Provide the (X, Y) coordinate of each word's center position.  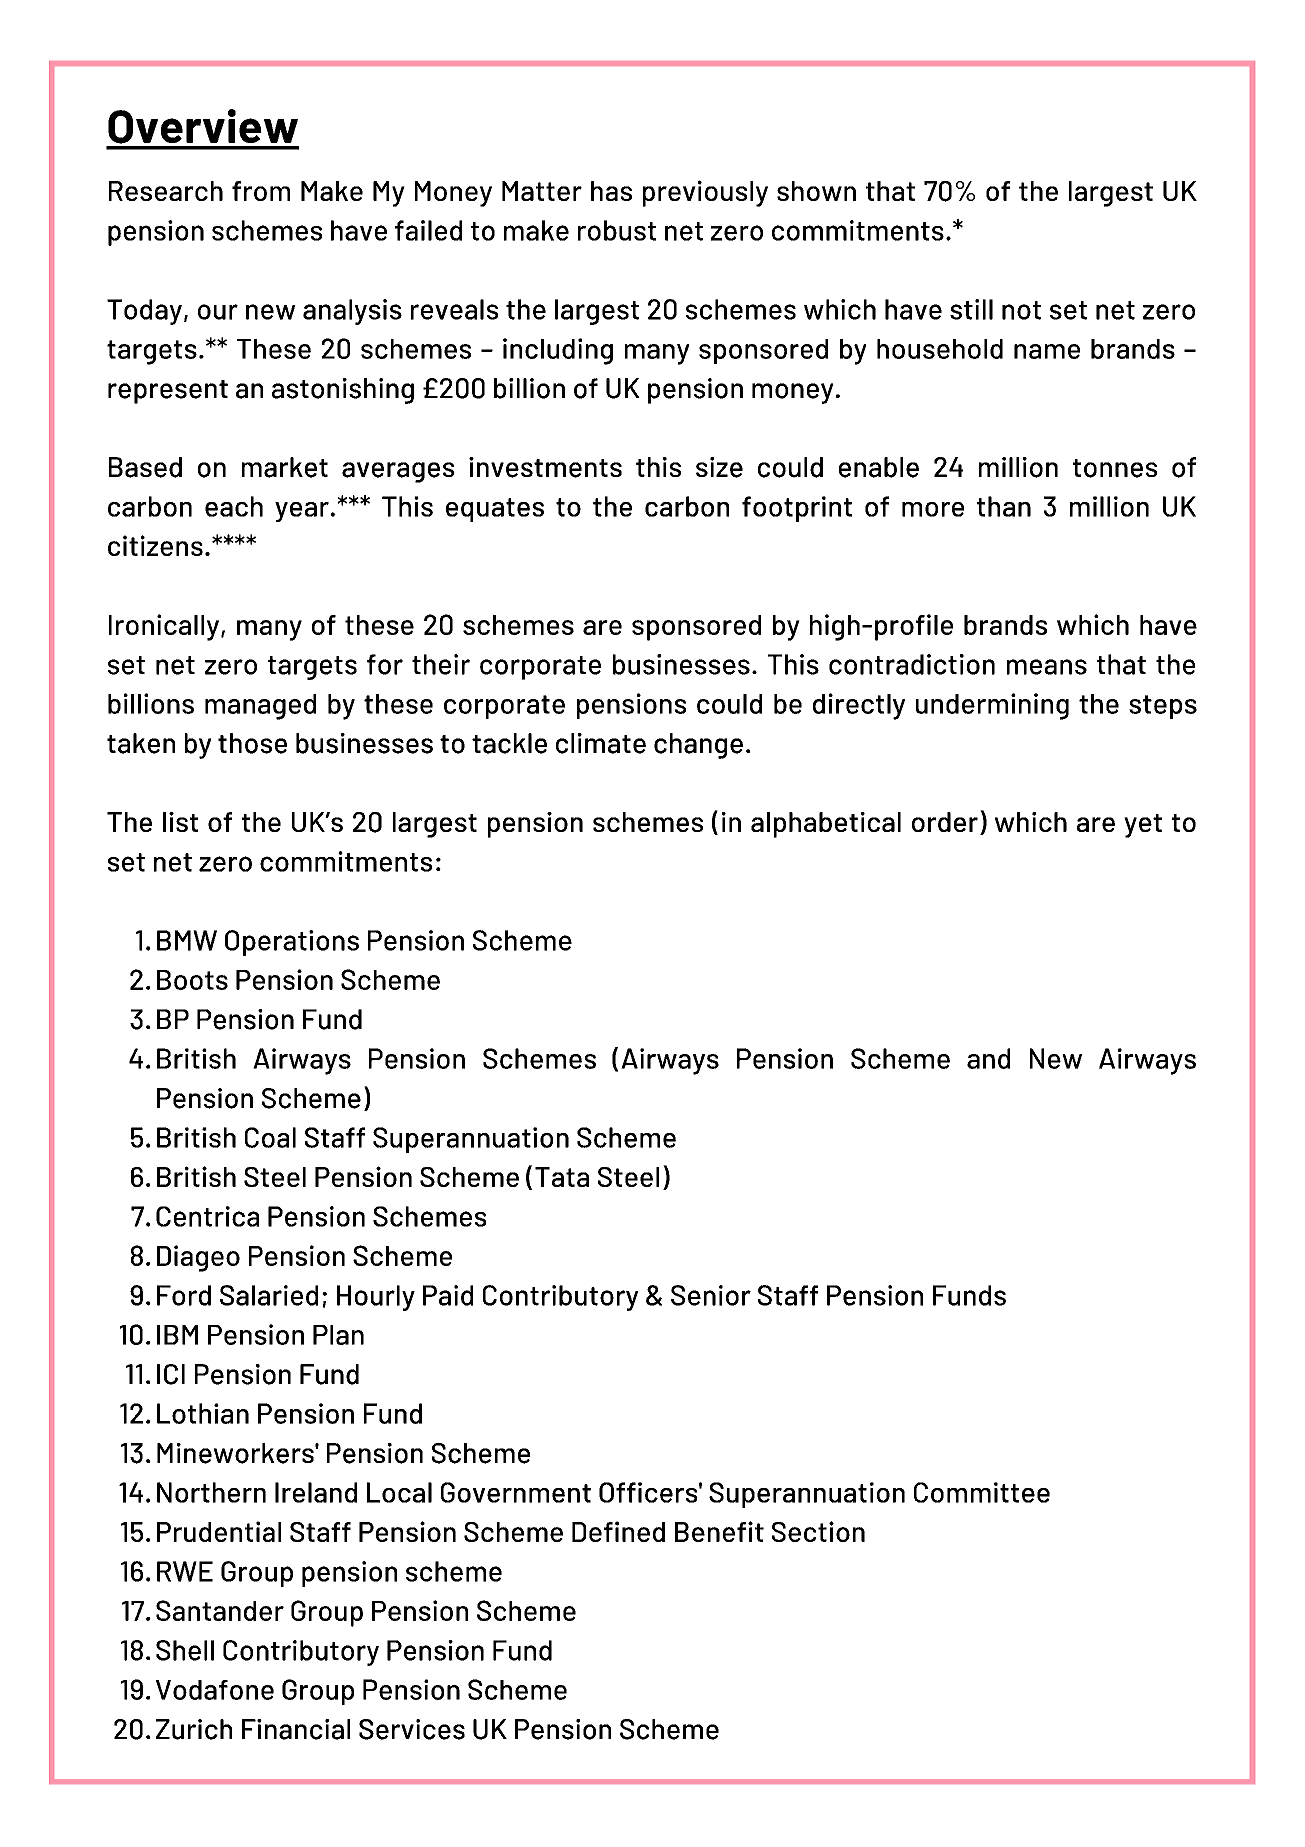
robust (617, 230)
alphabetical (826, 825)
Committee (982, 1492)
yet (1143, 826)
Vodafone (215, 1690)
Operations (292, 943)
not (1021, 310)
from (261, 191)
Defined (618, 1531)
